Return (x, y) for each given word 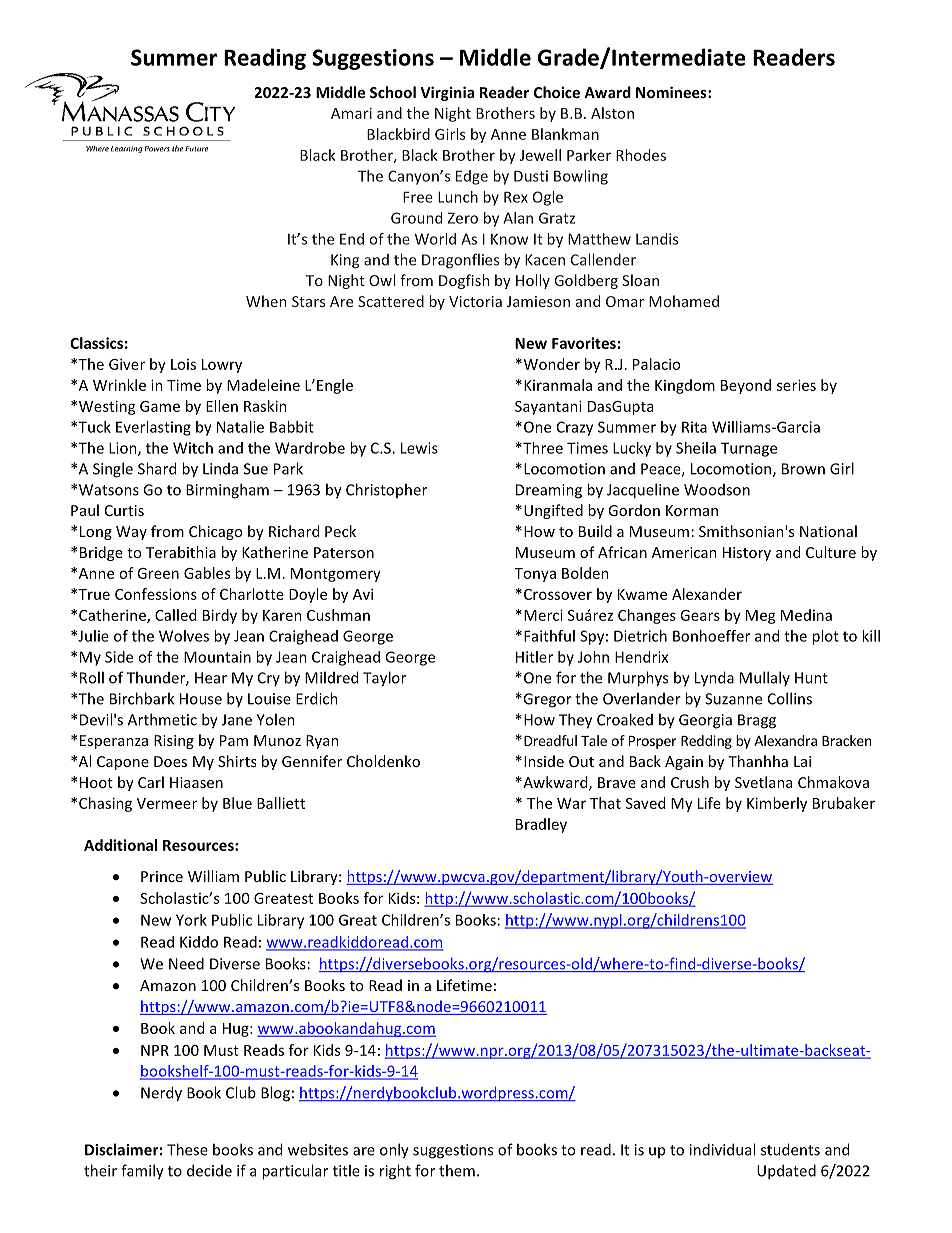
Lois (183, 364)
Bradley (541, 825)
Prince (162, 876)
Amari (351, 113)
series (796, 385)
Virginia (447, 93)
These (187, 1149)
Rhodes (641, 155)
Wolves (184, 636)
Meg (761, 617)
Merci (543, 615)
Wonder (550, 364)
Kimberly (777, 804)
